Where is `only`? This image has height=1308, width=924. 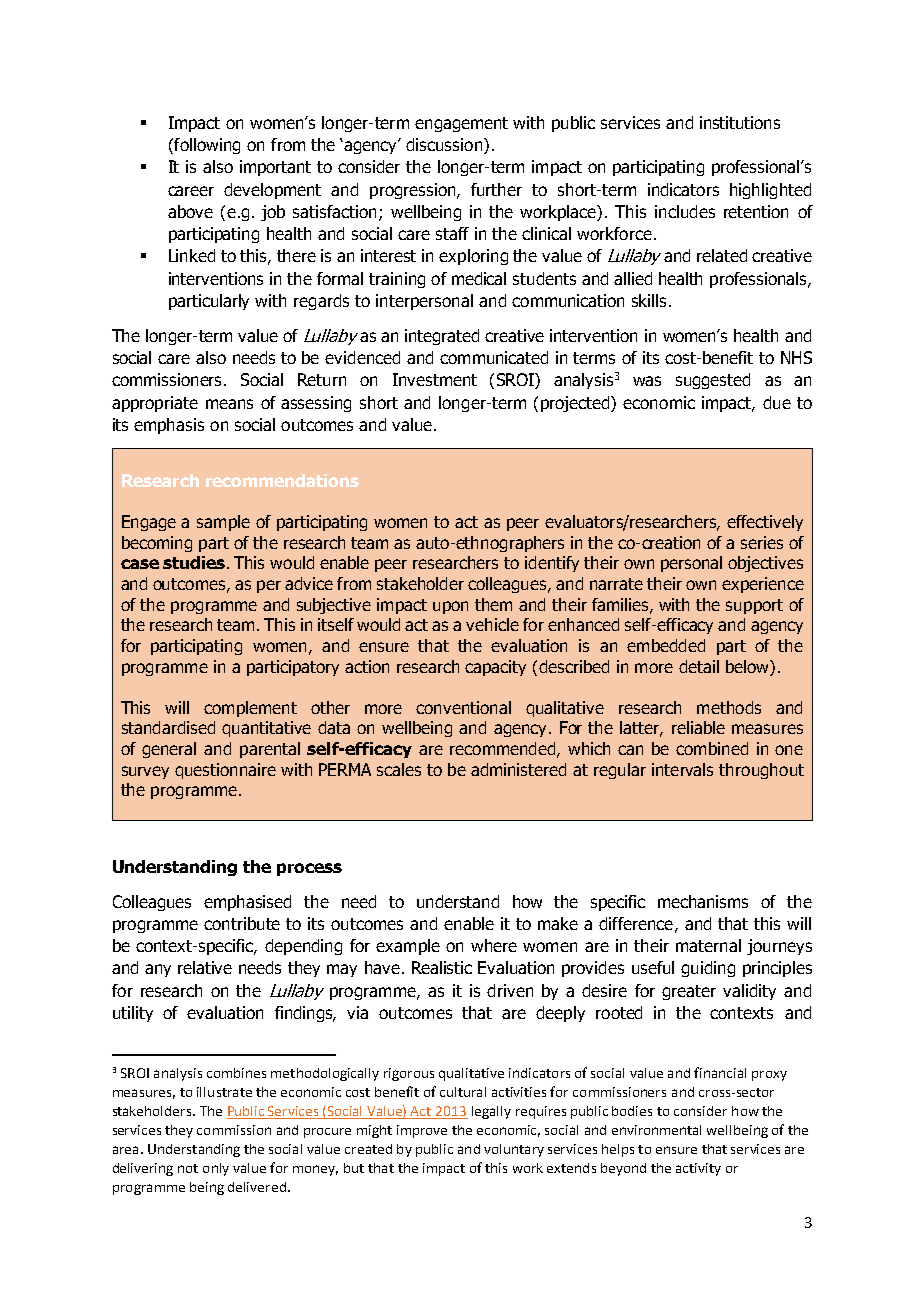 only is located at coordinates (216, 1169).
